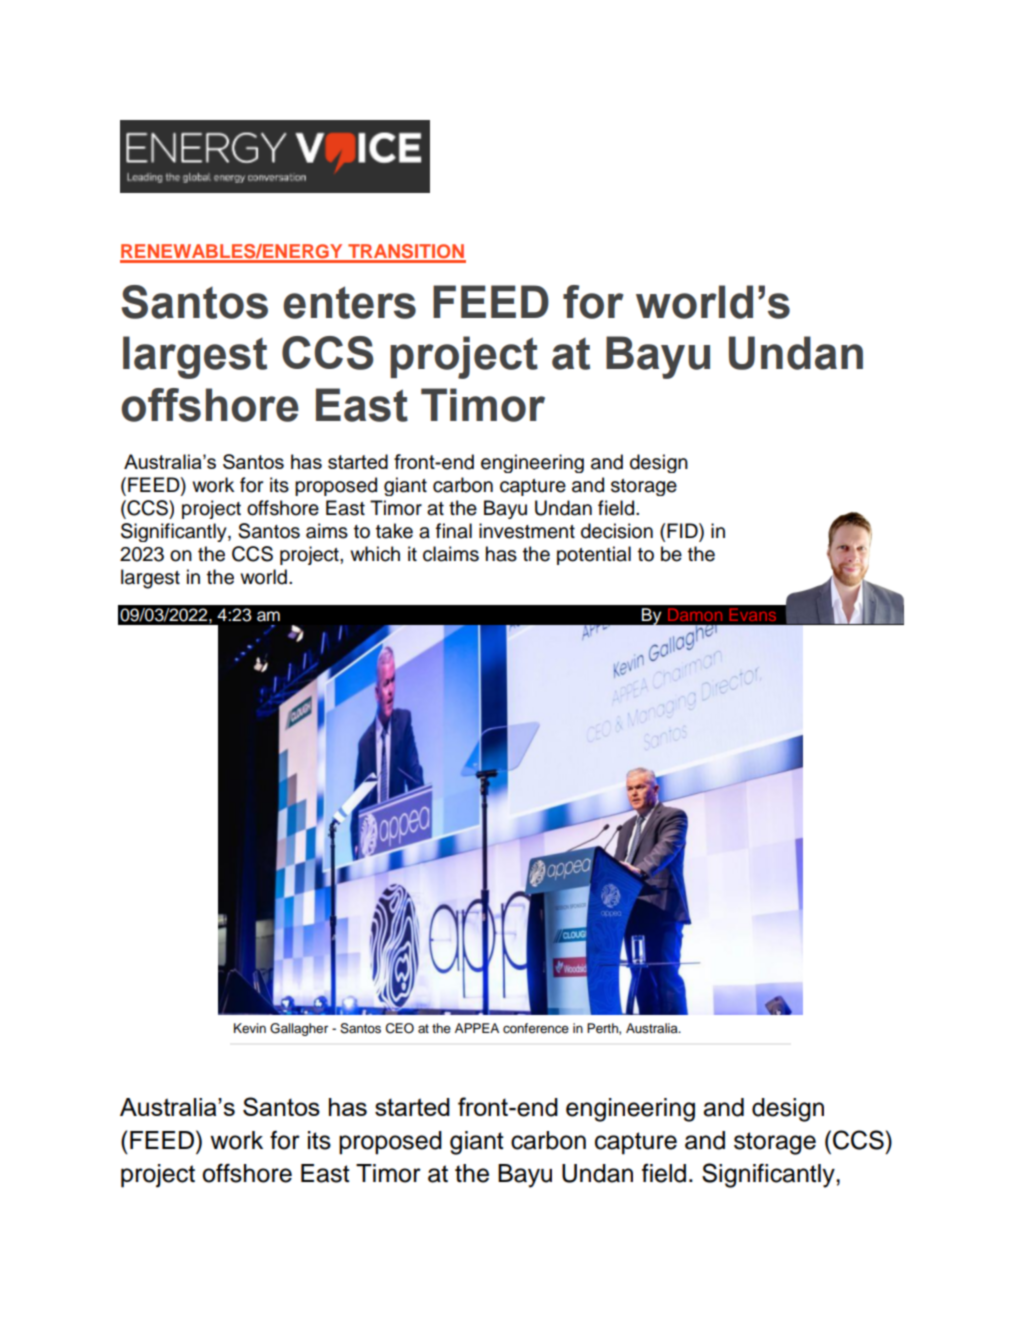 This image has width=1021, height=1322. Describe the element at coordinates (536, 1028) in the image. I see `conference` at that location.
